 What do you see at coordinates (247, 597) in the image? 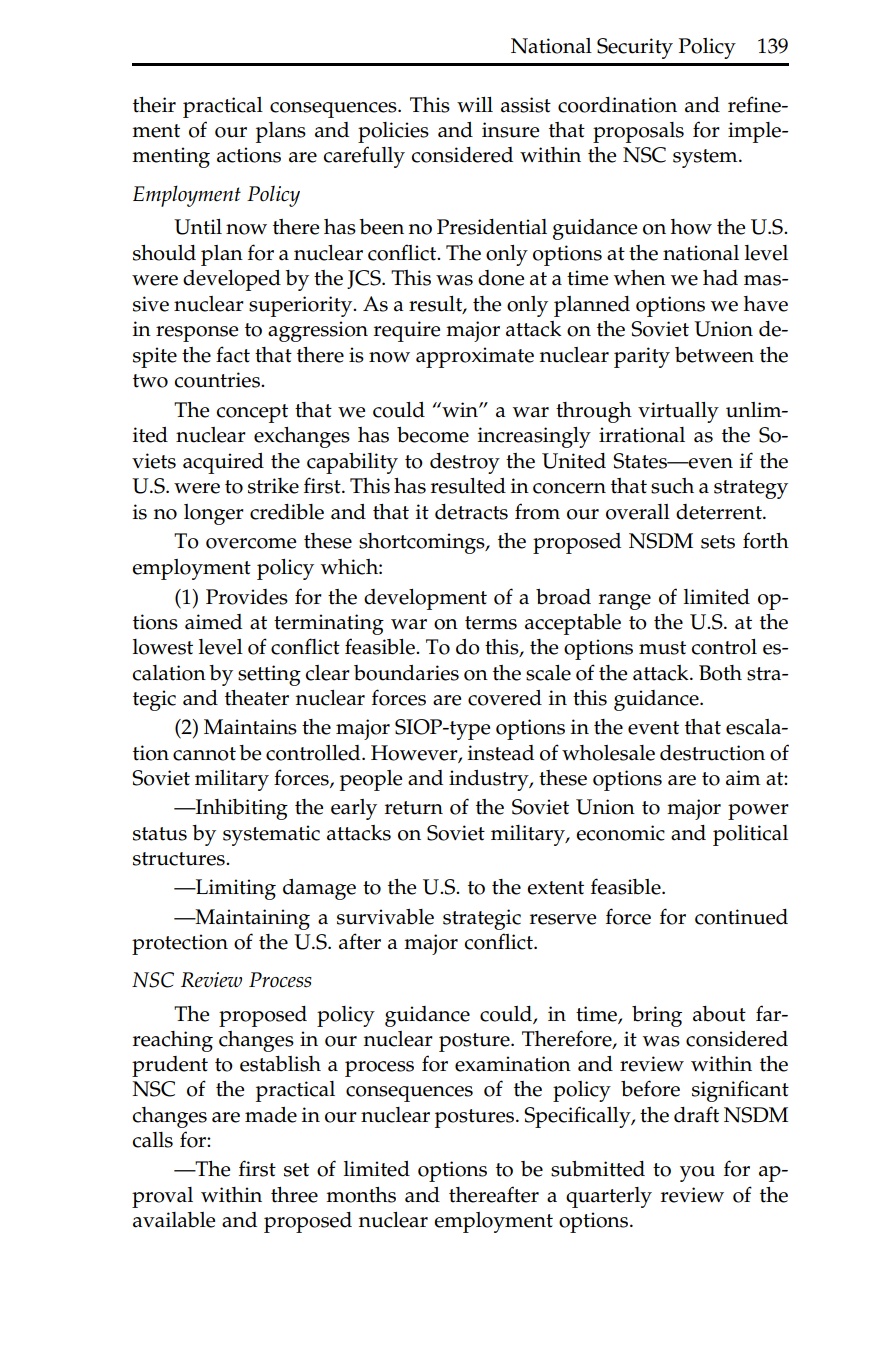
I see `Provides` at bounding box center [247, 597].
